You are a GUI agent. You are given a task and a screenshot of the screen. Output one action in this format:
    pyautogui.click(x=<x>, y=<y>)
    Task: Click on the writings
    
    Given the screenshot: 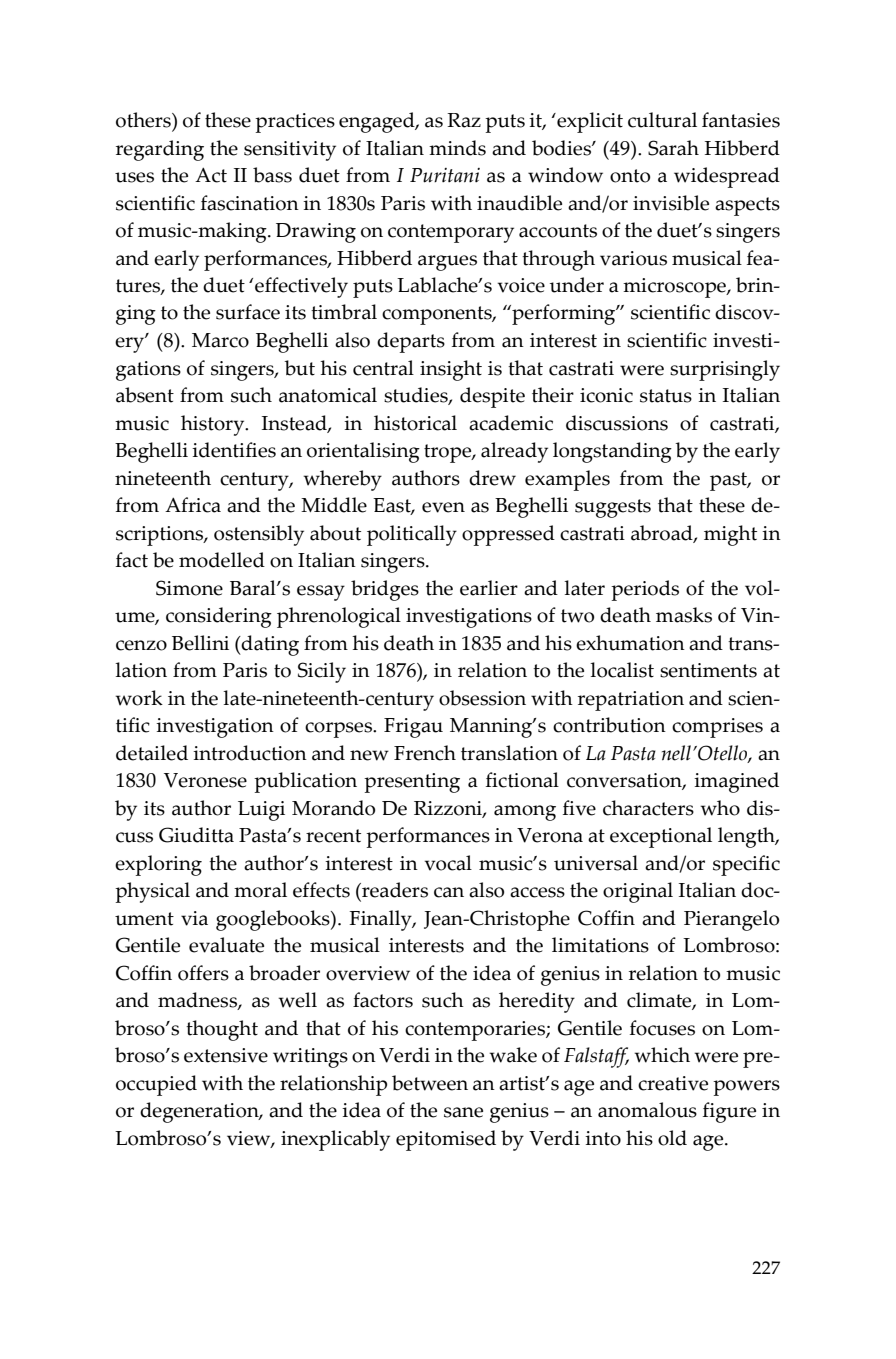 What is the action you would take?
    pyautogui.click(x=310, y=1058)
